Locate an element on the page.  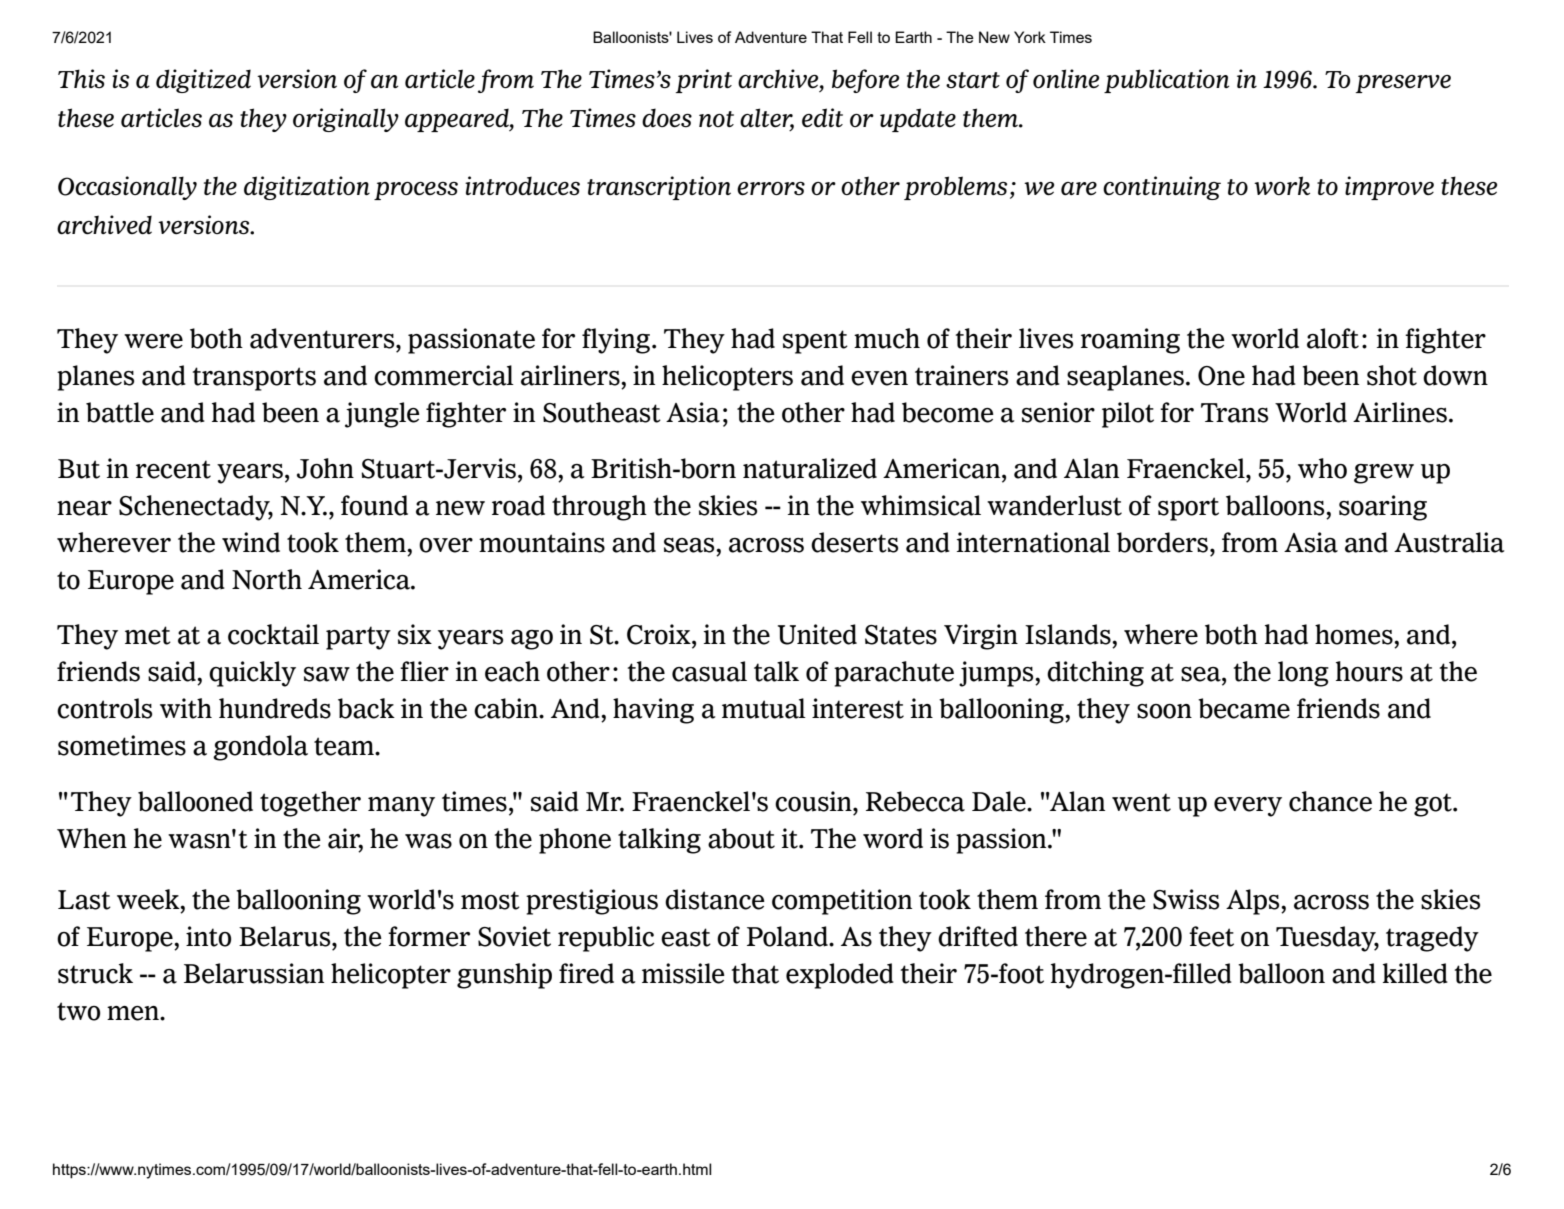
soaring is located at coordinates (1383, 508).
